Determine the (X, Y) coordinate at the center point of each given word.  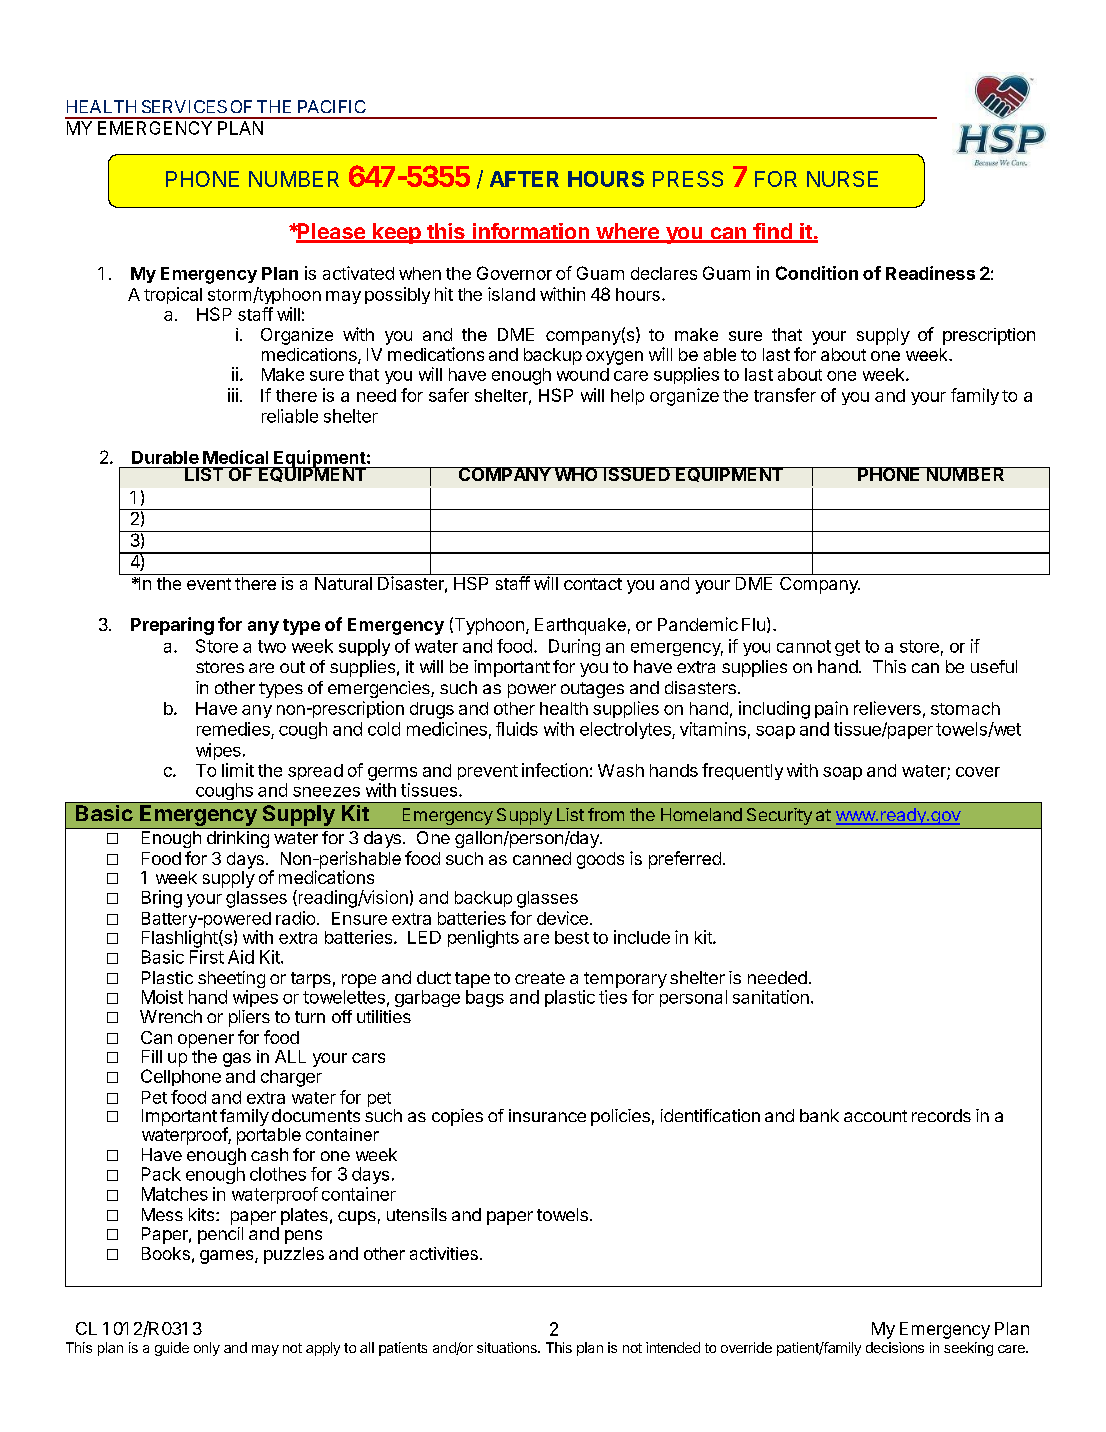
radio (295, 918)
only (207, 1349)
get (847, 648)
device (562, 918)
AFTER (524, 179)
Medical (235, 457)
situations (508, 1347)
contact (593, 584)
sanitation (771, 997)
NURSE (842, 179)
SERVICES (184, 106)
